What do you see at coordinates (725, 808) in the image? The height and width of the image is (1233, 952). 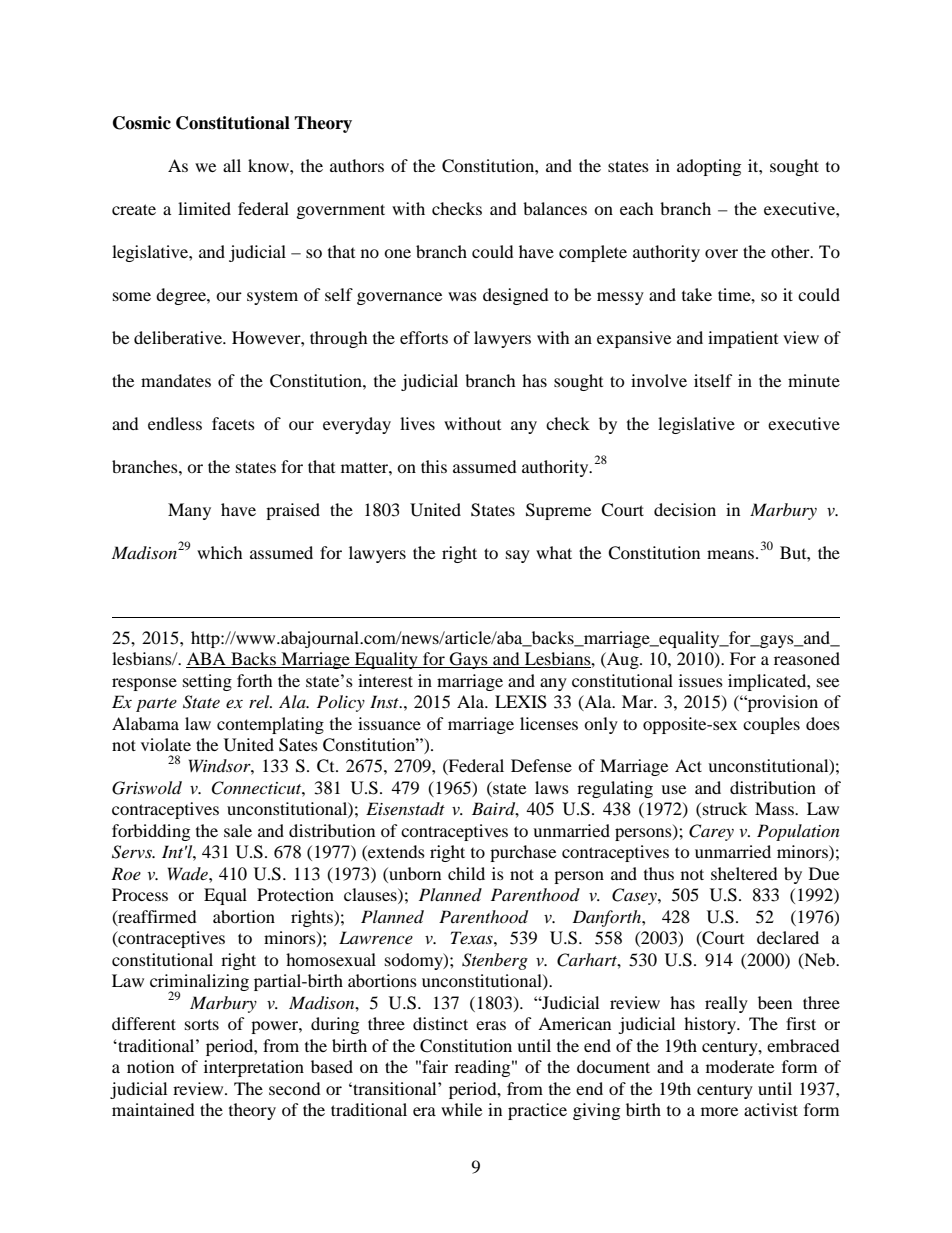 I see `struck` at bounding box center [725, 808].
